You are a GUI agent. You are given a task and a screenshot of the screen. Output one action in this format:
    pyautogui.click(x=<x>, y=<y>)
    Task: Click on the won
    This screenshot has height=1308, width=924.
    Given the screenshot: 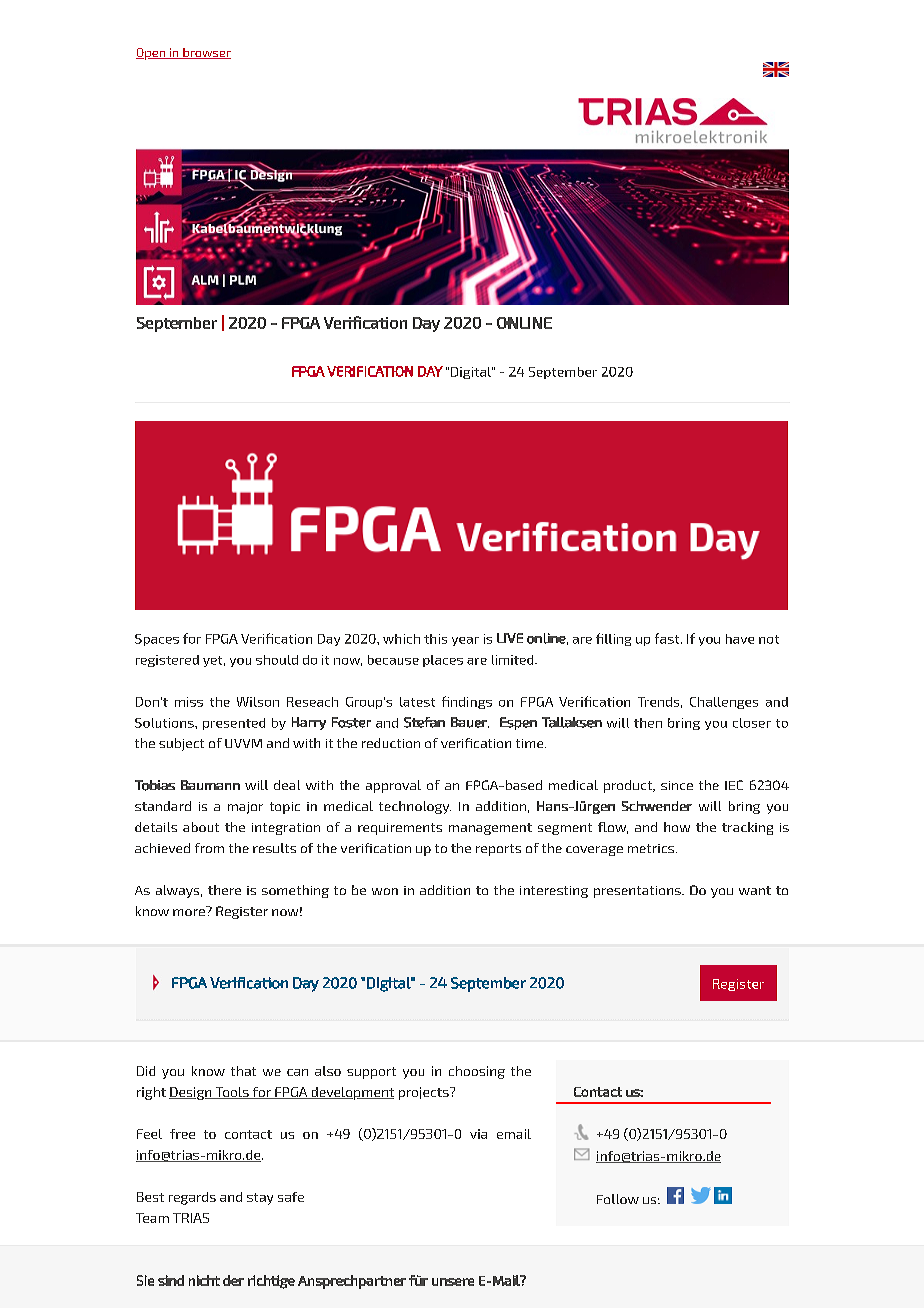 What is the action you would take?
    pyautogui.click(x=385, y=891)
